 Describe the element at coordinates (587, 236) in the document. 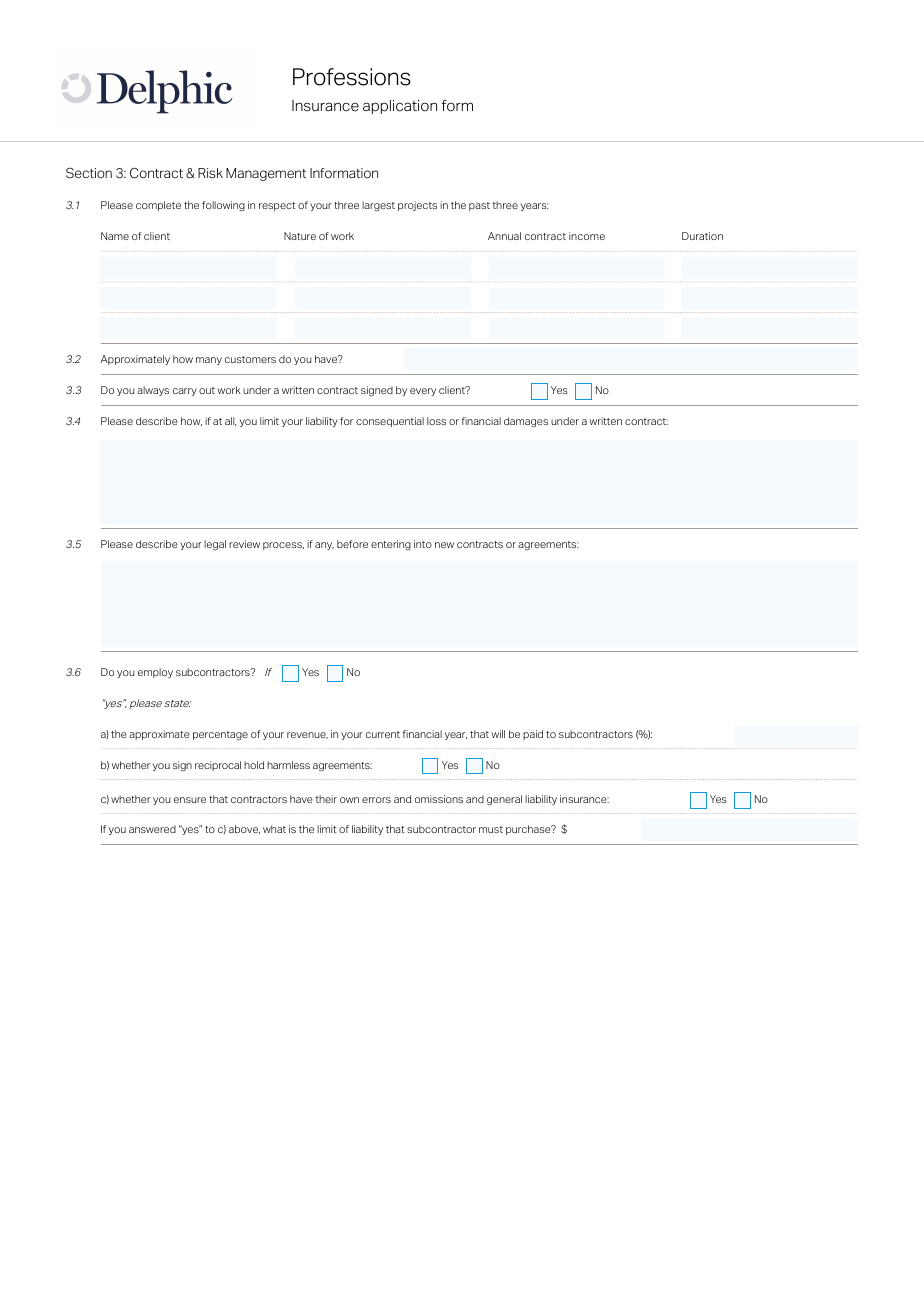

I see `income` at that location.
